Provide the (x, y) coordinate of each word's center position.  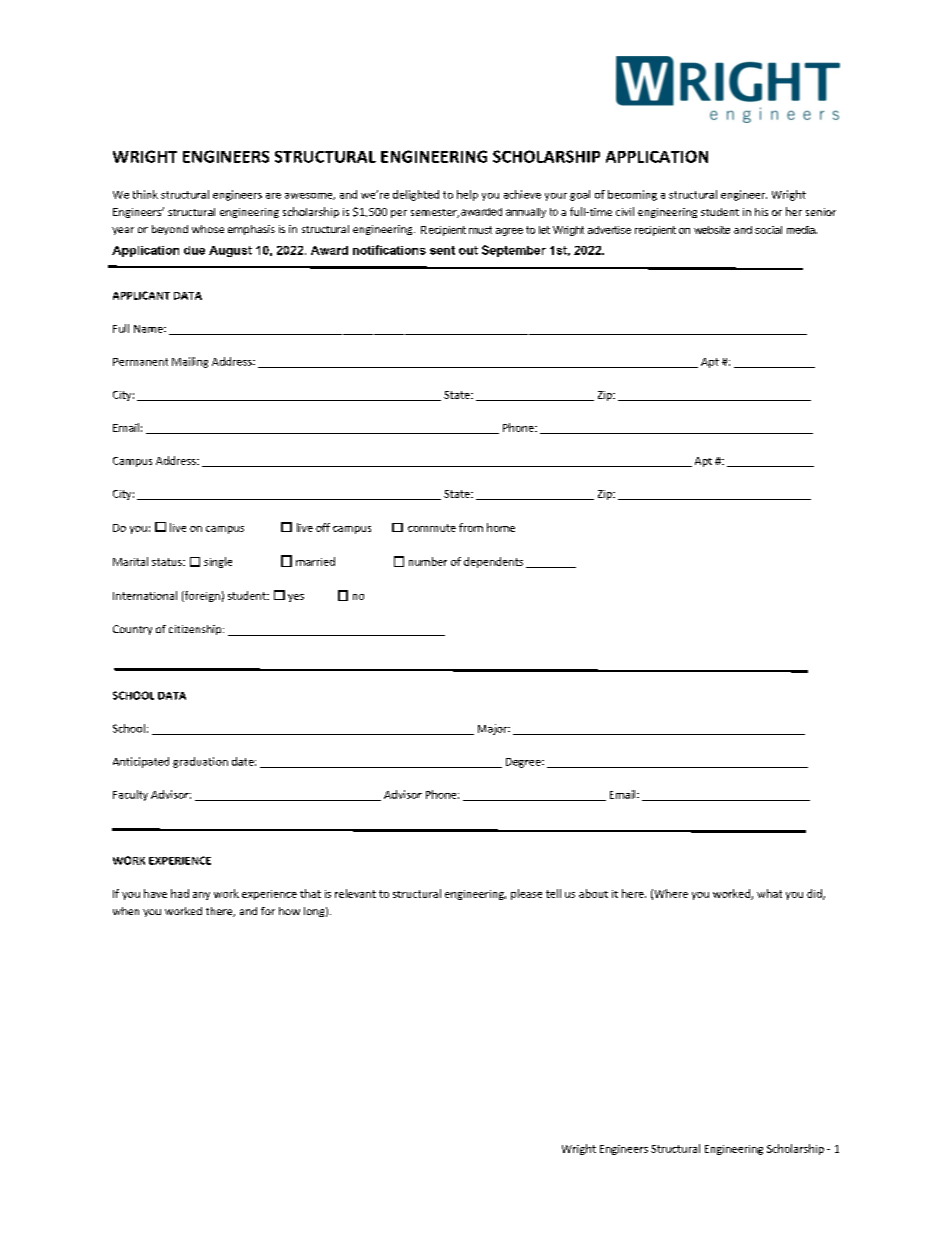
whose (208, 229)
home (501, 527)
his (761, 212)
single (218, 562)
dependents (493, 562)
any (201, 896)
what (769, 893)
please (526, 894)
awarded (481, 212)
